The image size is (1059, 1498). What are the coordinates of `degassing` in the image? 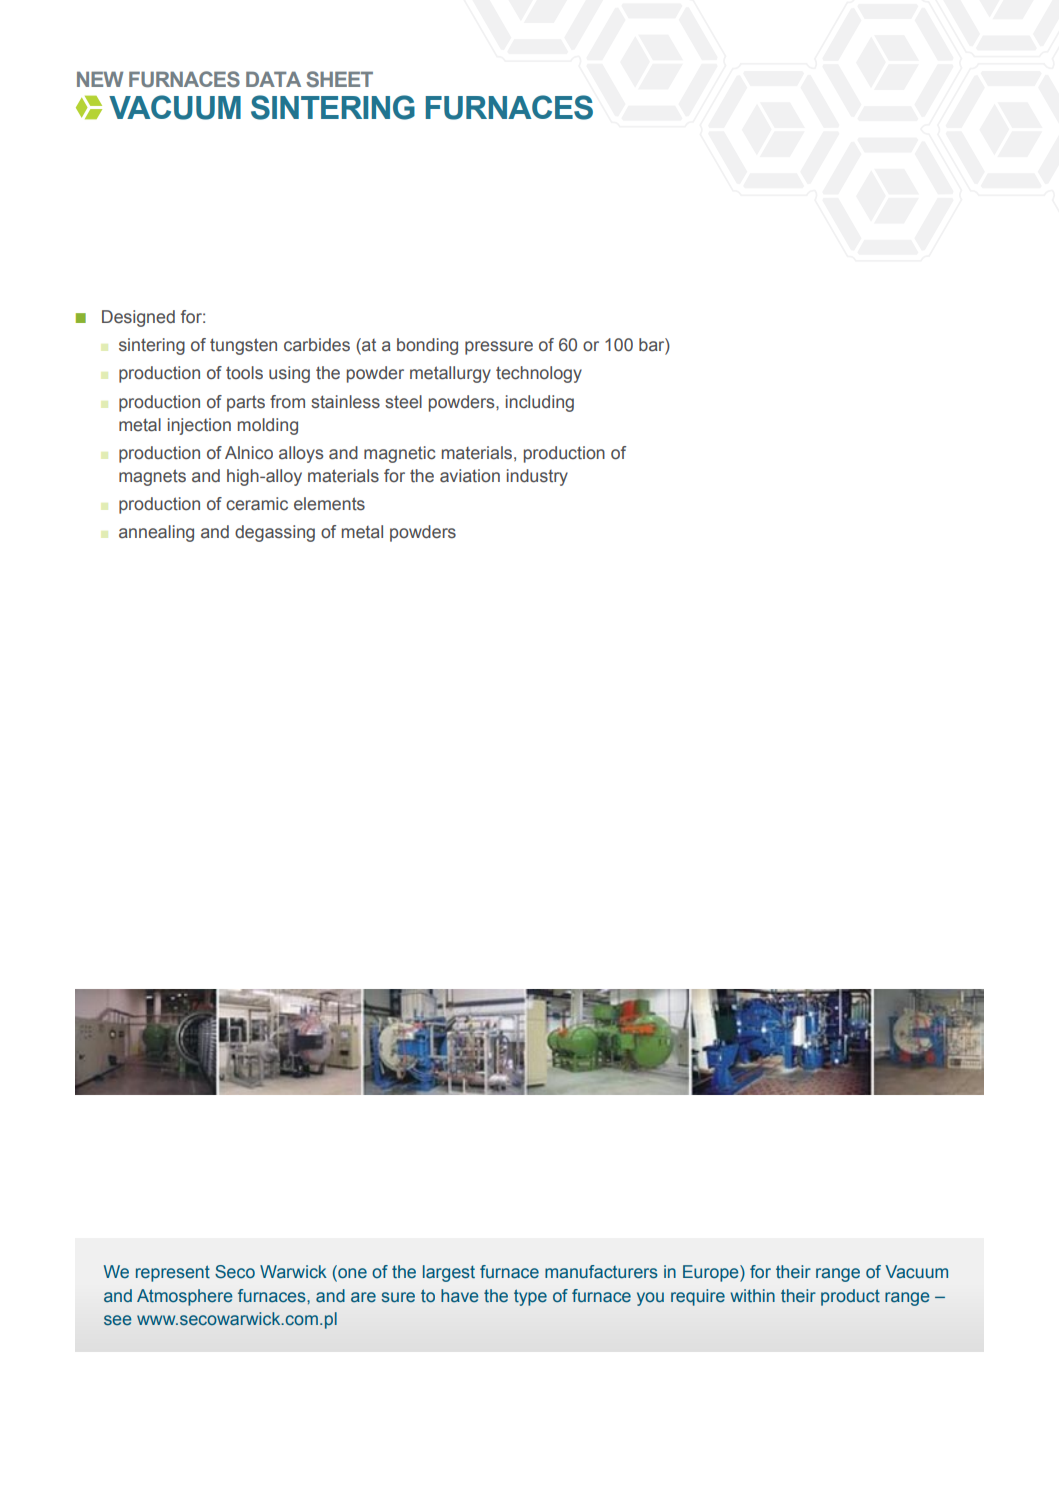 It's located at (275, 533).
